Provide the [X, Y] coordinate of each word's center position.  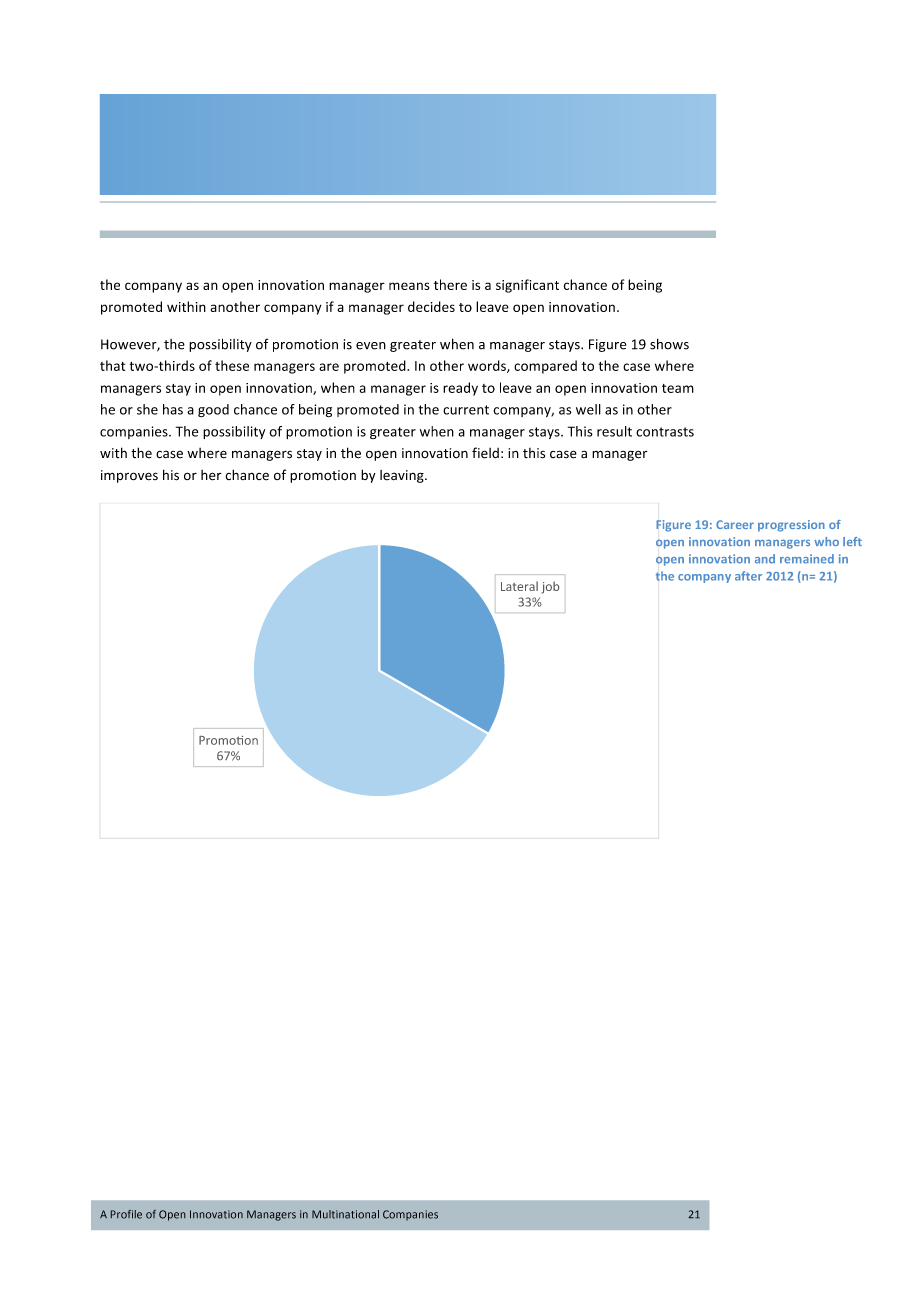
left [852, 541]
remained [807, 559]
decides [431, 306]
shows [669, 344]
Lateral [519, 586]
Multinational [345, 1214]
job [550, 587]
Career [735, 524]
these [232, 365]
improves [129, 476]
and [765, 559]
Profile [126, 1214]
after [748, 576]
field [485, 453]
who [826, 541]
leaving [403, 476]
